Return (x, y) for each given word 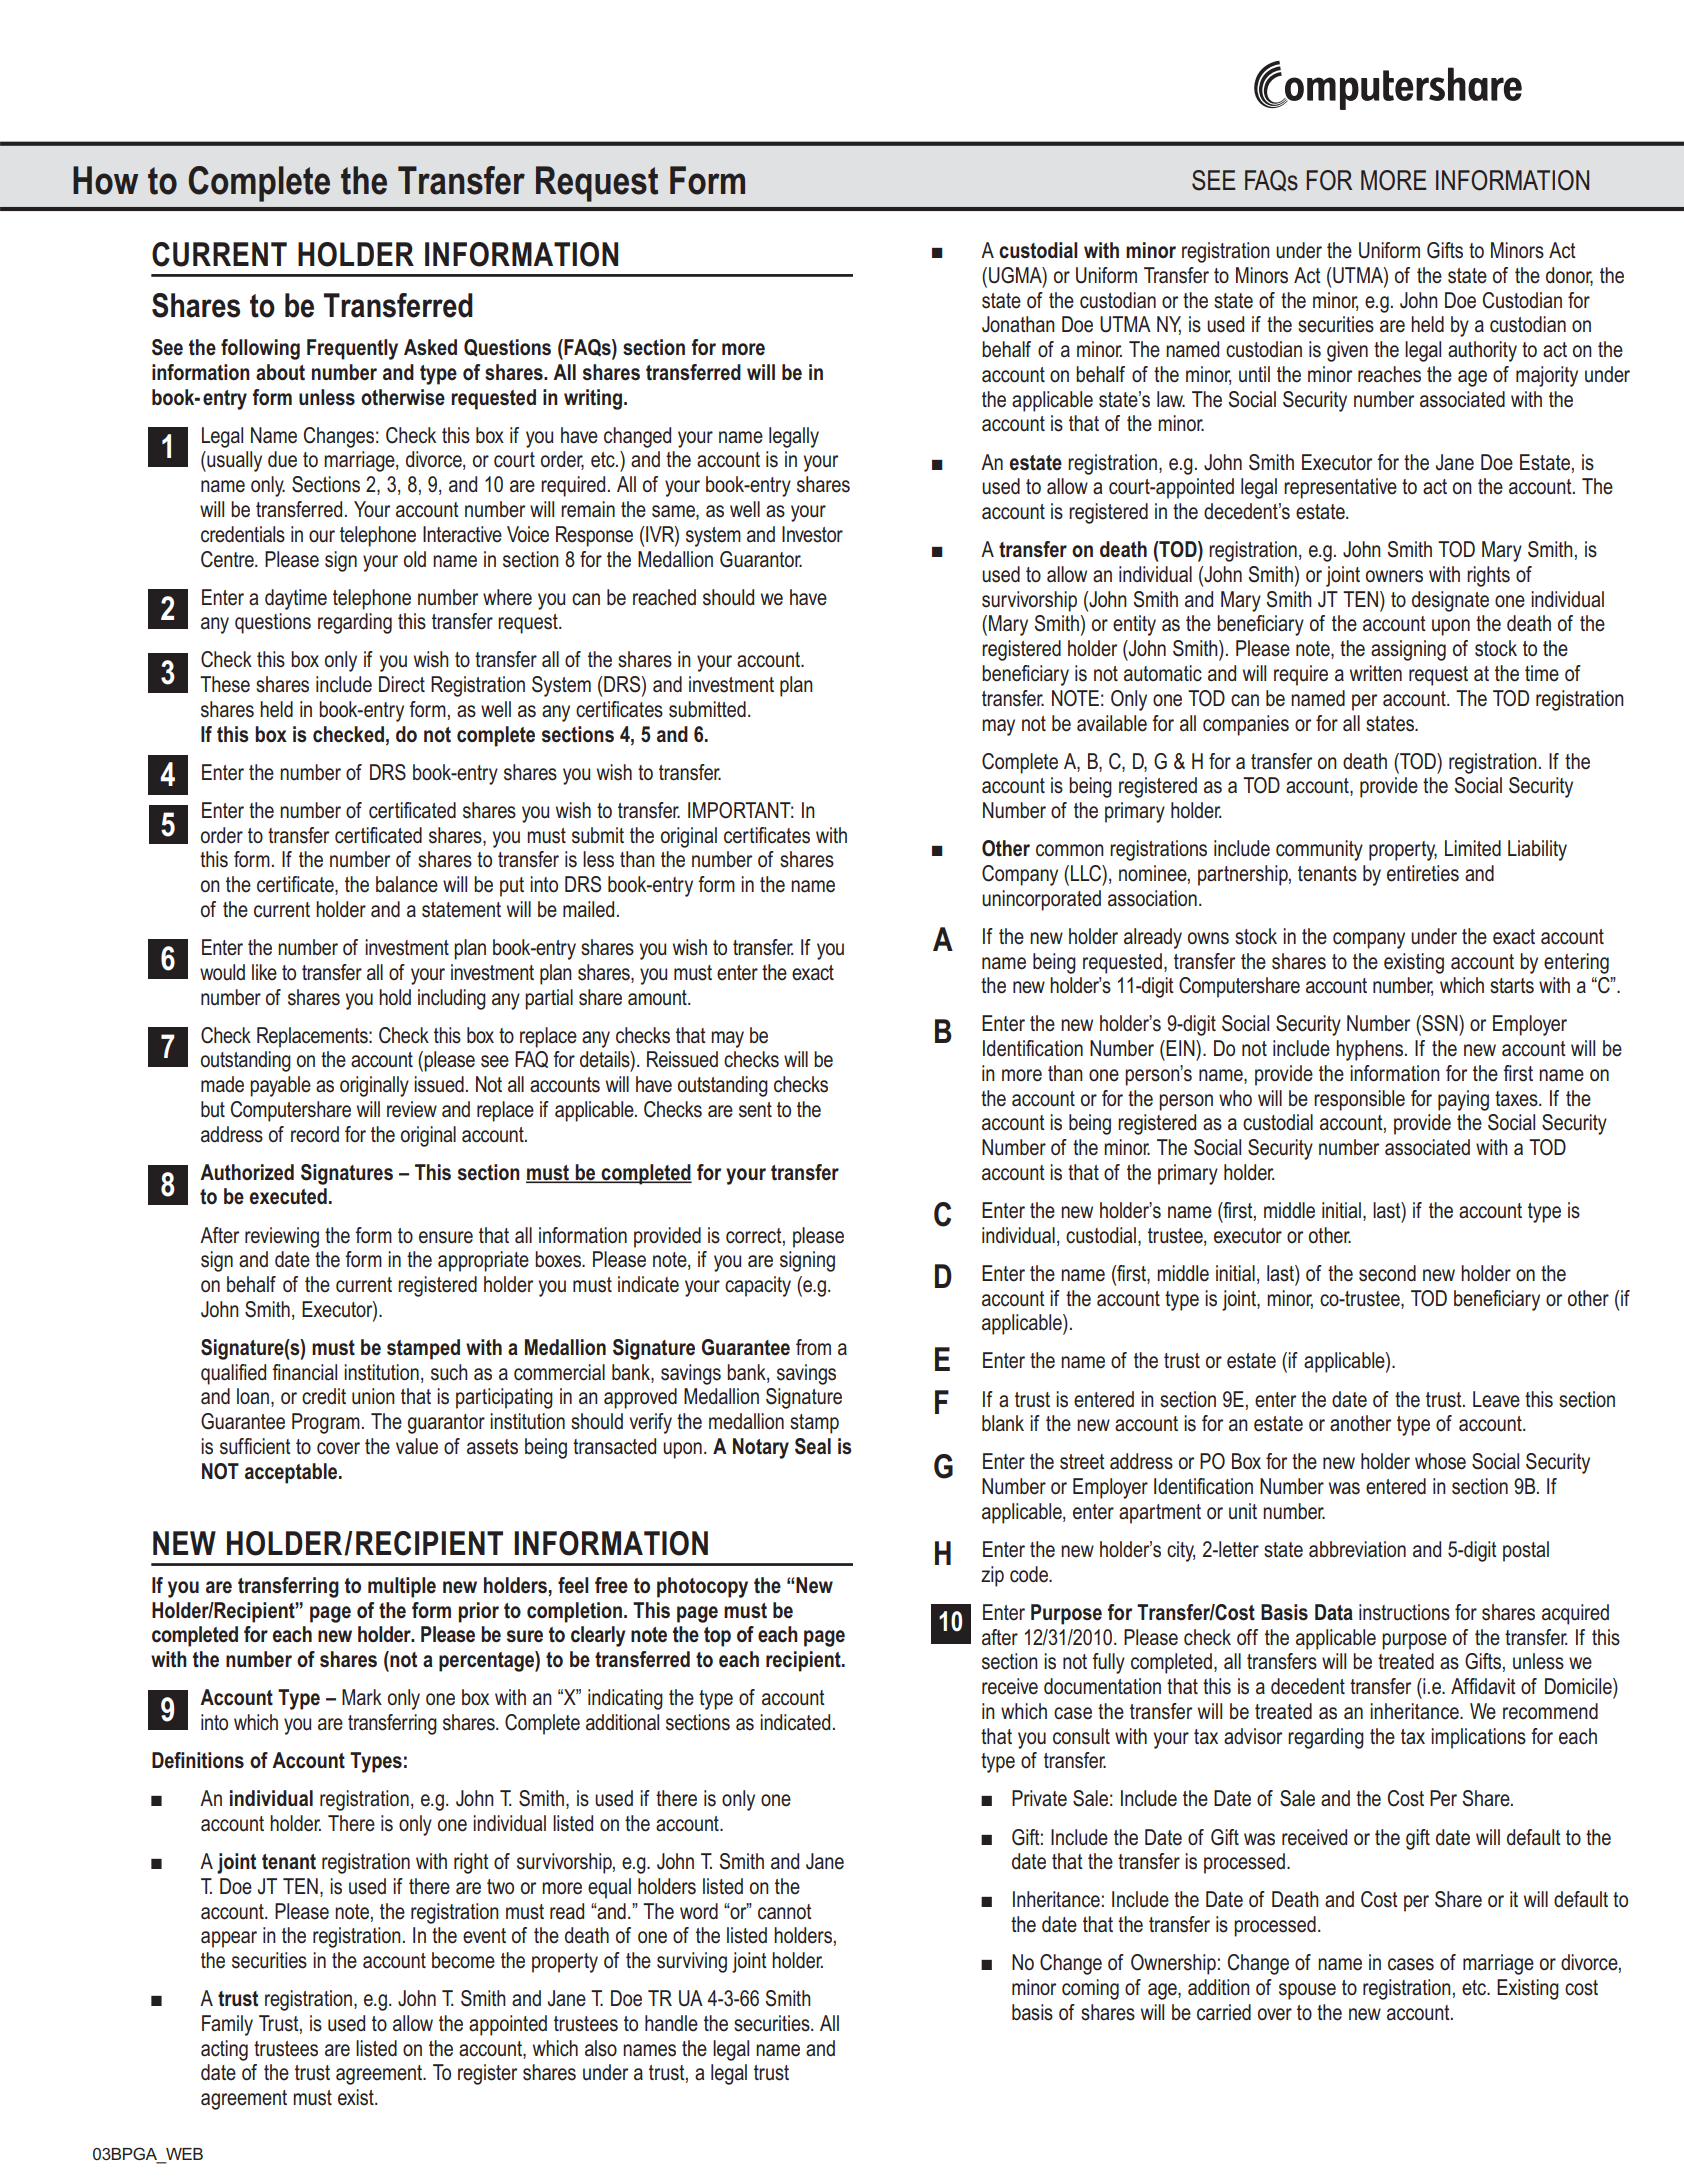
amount (658, 998)
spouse (1307, 1991)
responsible (1359, 1100)
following (260, 349)
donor (1569, 276)
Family (227, 2025)
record (315, 1134)
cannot (785, 1912)
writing (594, 399)
